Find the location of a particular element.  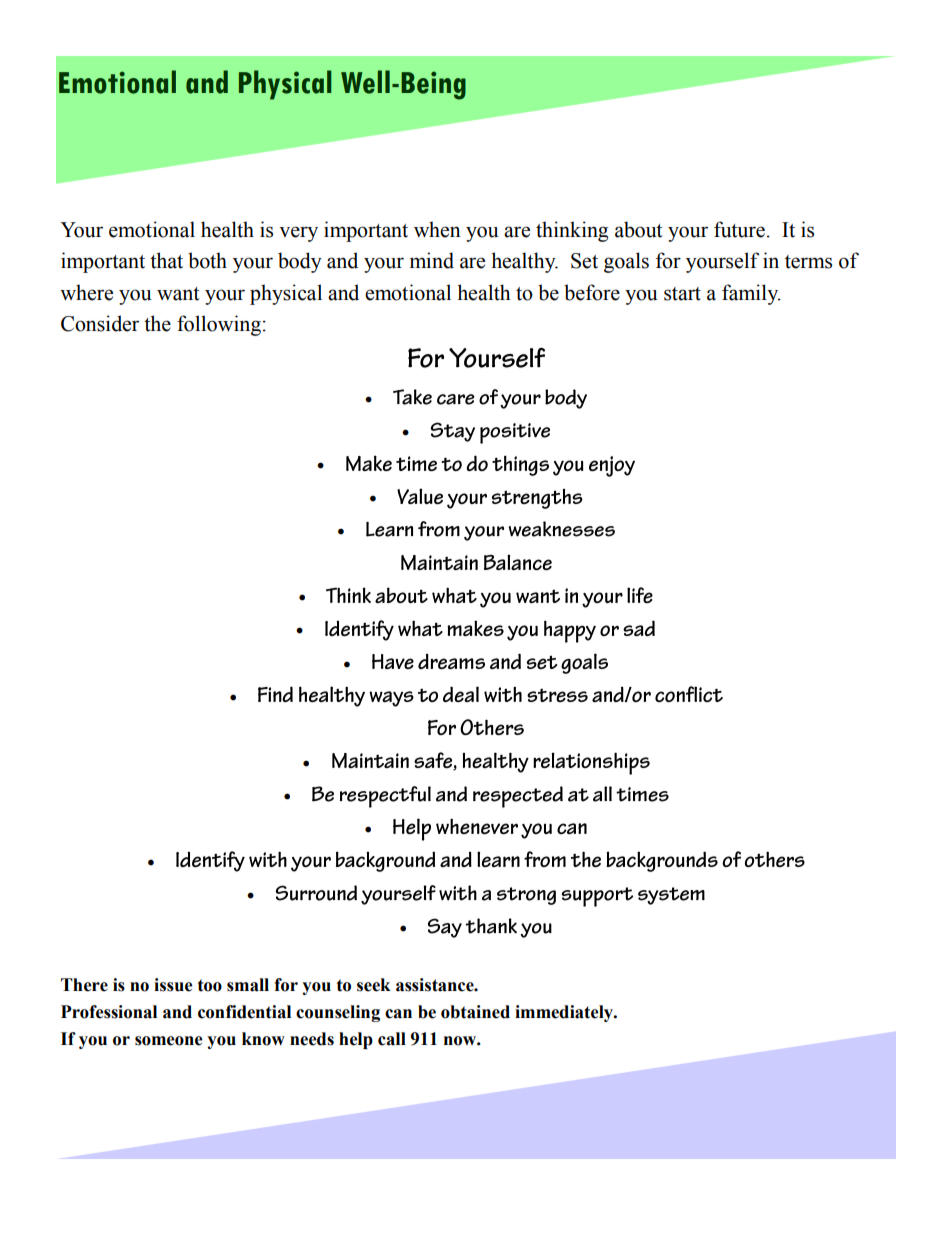

mind is located at coordinates (432, 260).
